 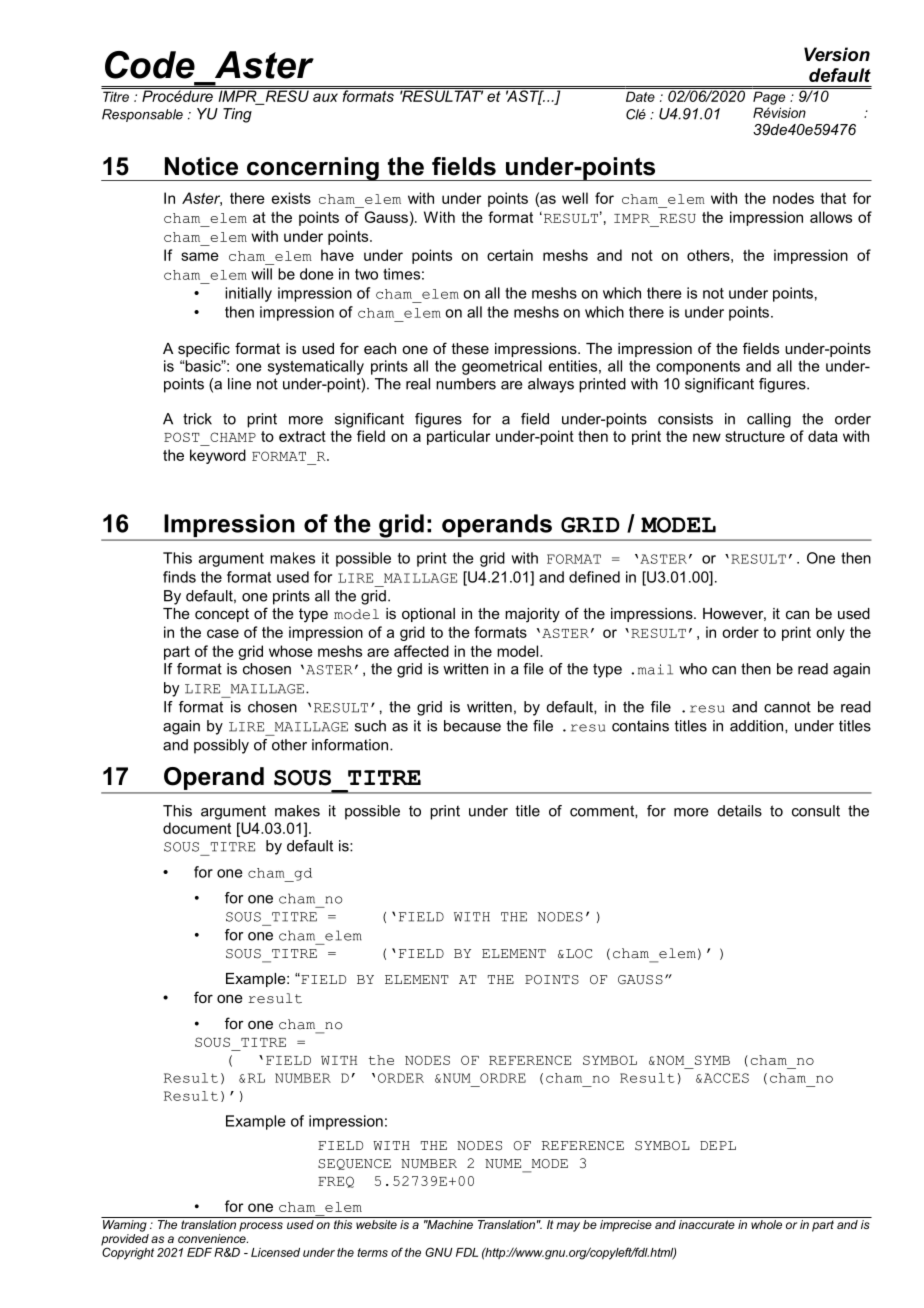 What do you see at coordinates (472, 726) in the screenshot?
I see `because` at bounding box center [472, 726].
